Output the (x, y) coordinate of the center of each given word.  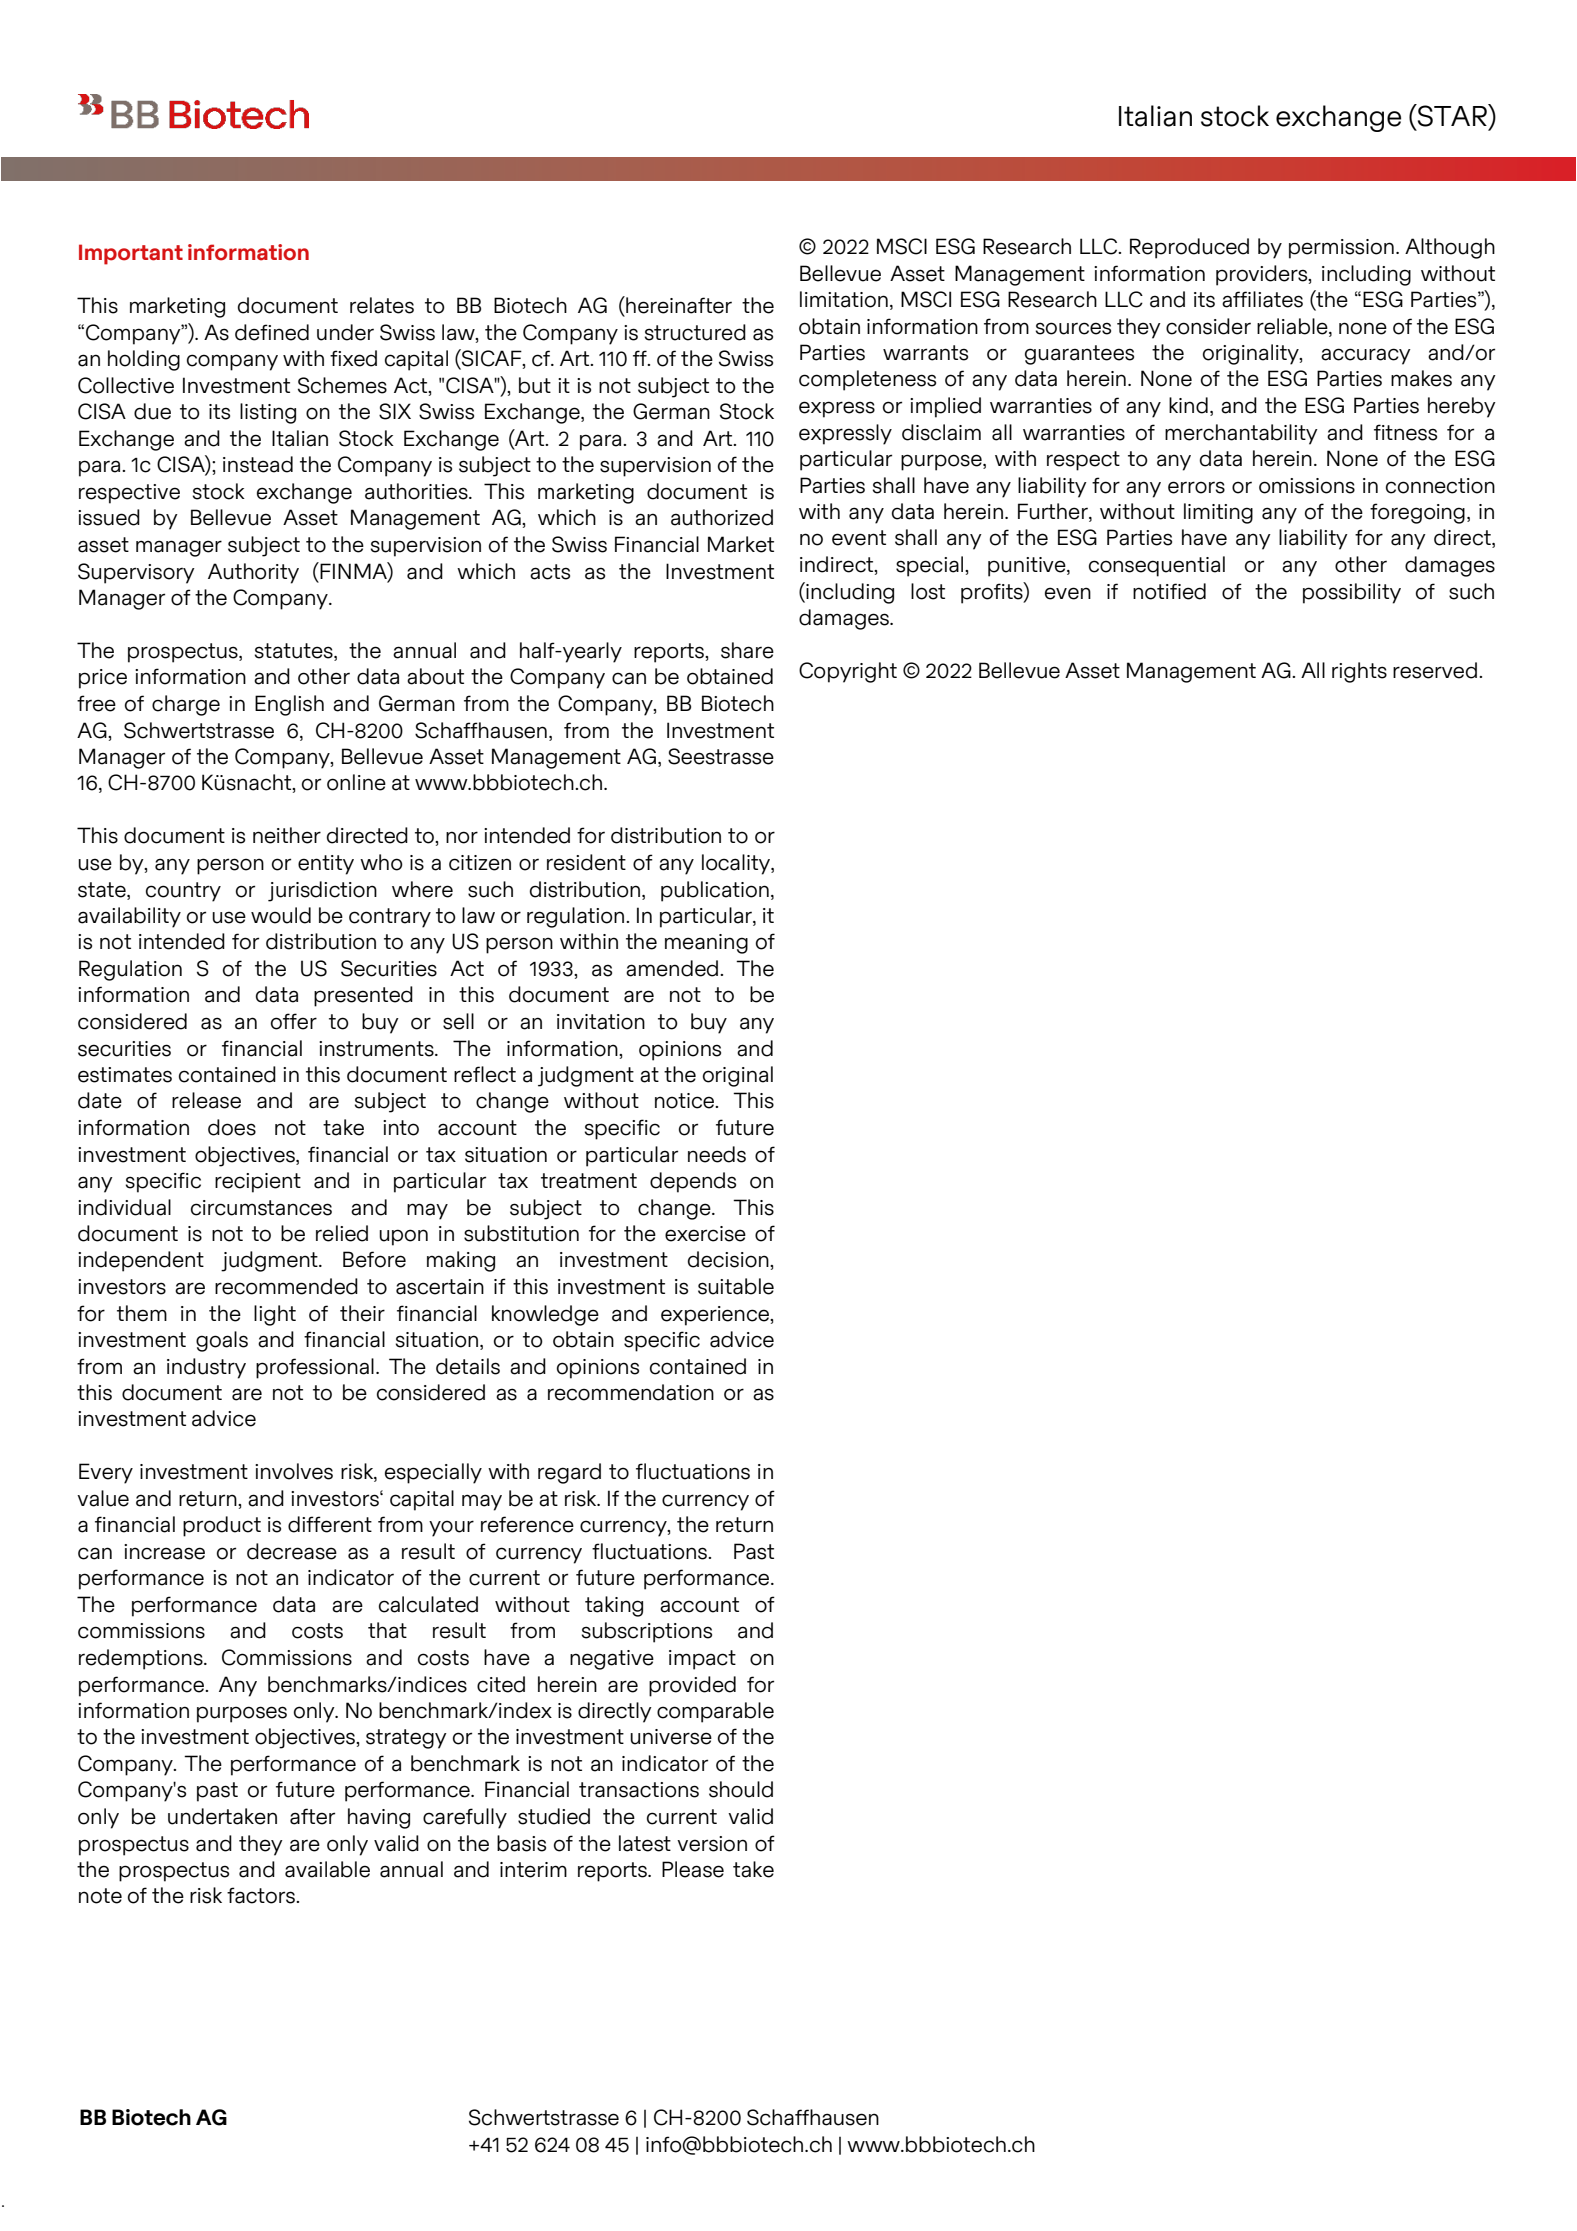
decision (729, 1259)
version (712, 1844)
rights (1359, 672)
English (289, 705)
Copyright (848, 672)
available (327, 1869)
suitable (736, 1286)
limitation (844, 299)
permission (1341, 249)
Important (131, 254)
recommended (286, 1286)
